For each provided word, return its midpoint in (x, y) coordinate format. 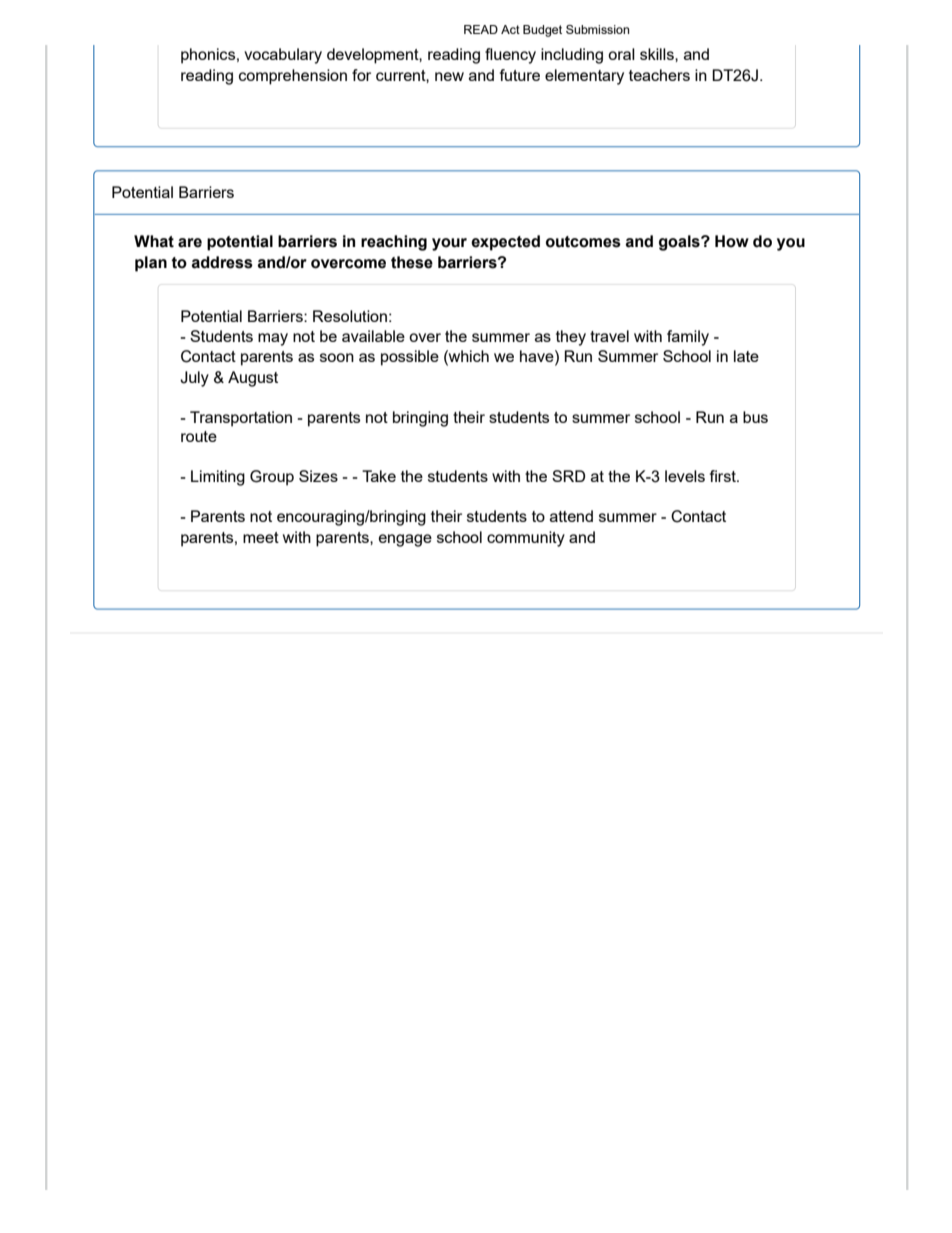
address (222, 262)
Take (379, 476)
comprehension (293, 77)
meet (261, 537)
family (688, 338)
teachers (659, 75)
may (273, 339)
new (449, 76)
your (449, 244)
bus (755, 417)
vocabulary (283, 56)
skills (658, 54)
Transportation (241, 419)
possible (410, 358)
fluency (510, 56)
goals (680, 243)
